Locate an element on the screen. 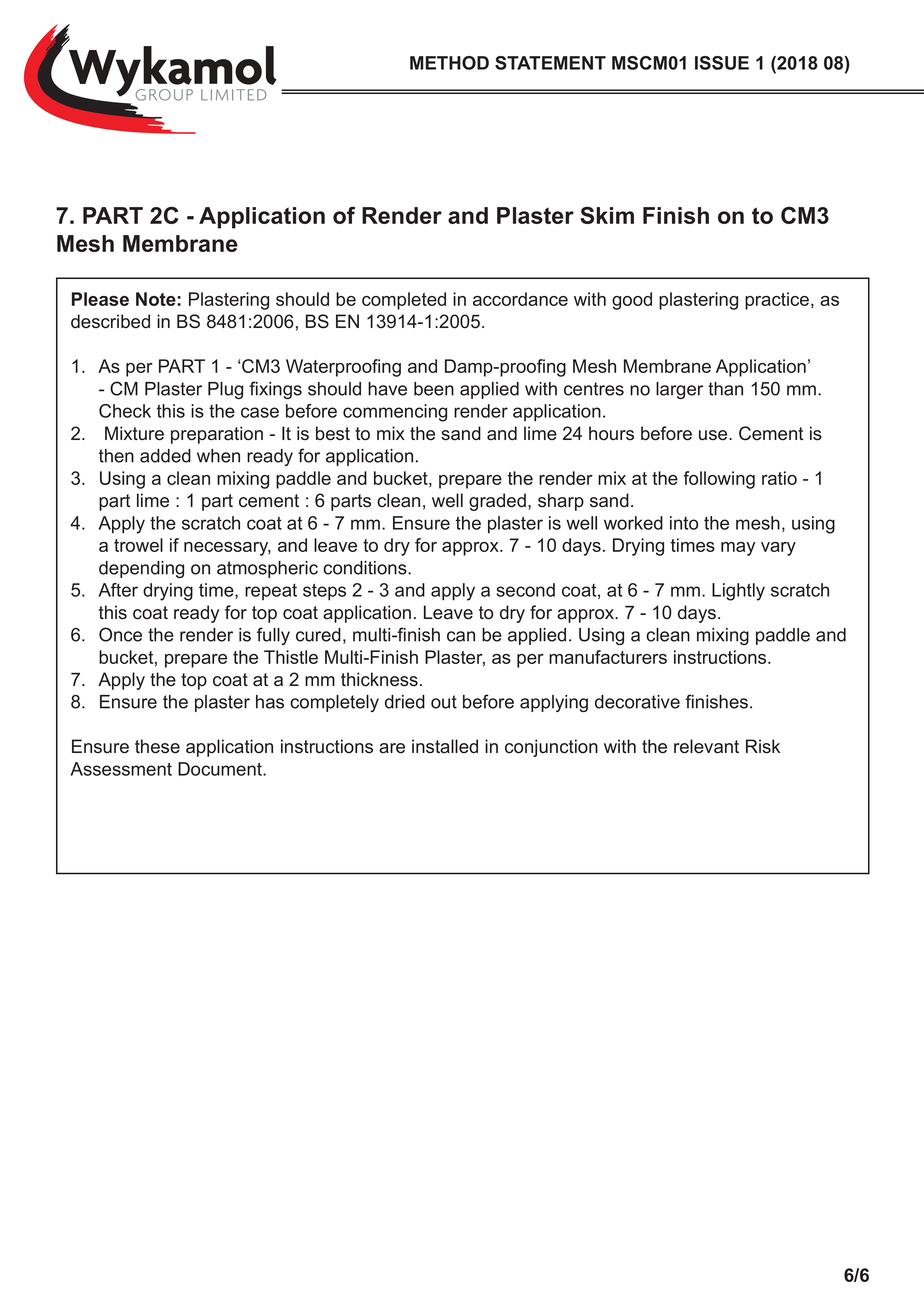  conditions is located at coordinates (366, 568).
